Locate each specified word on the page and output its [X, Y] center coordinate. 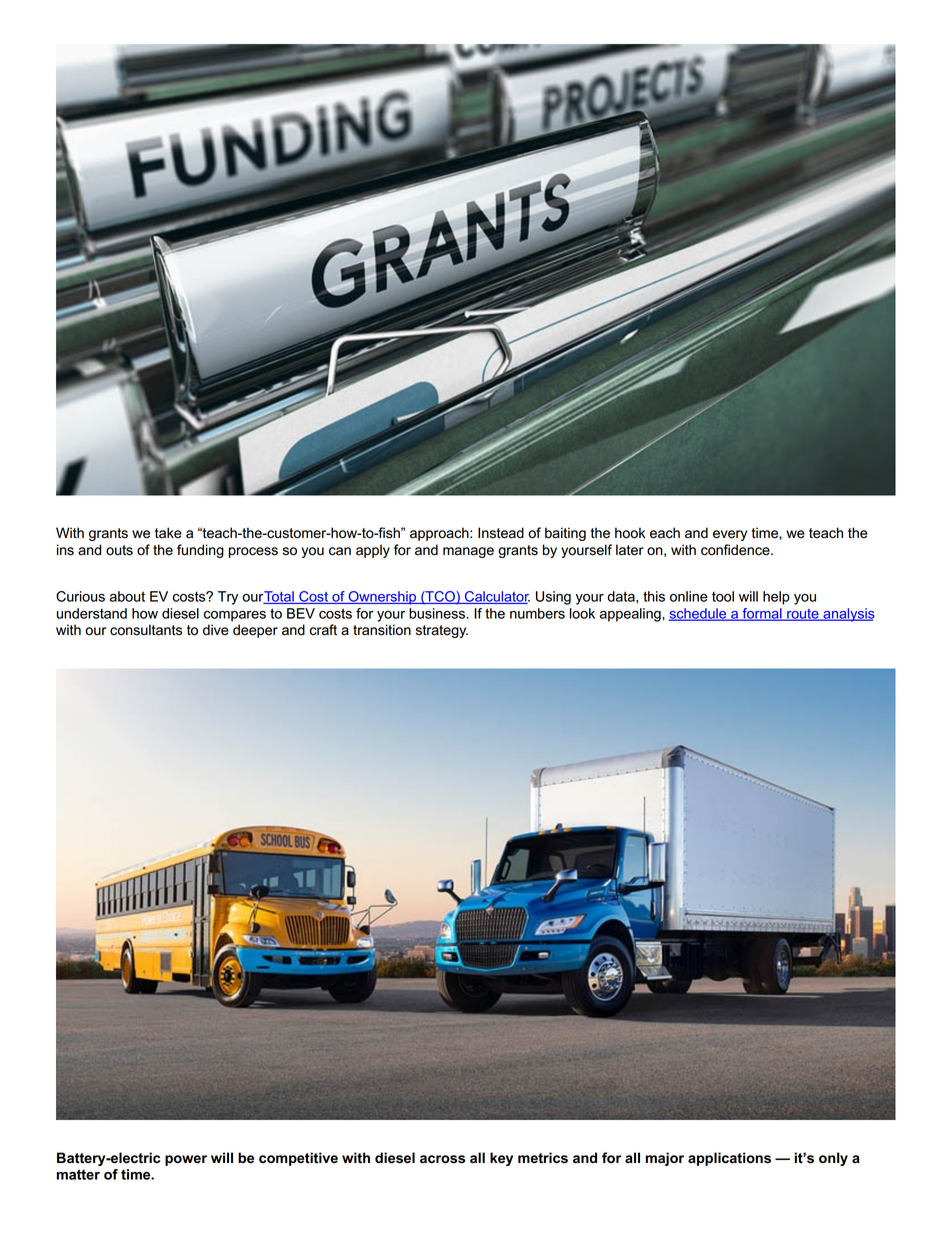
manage [468, 552]
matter [78, 1174]
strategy [442, 631]
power [186, 1160]
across [442, 1159]
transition [382, 630]
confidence [736, 550]
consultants [146, 630]
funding [200, 551]
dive [216, 630]
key [501, 1159]
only [833, 1159]
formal [762, 614]
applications [729, 1159]
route [803, 615]
